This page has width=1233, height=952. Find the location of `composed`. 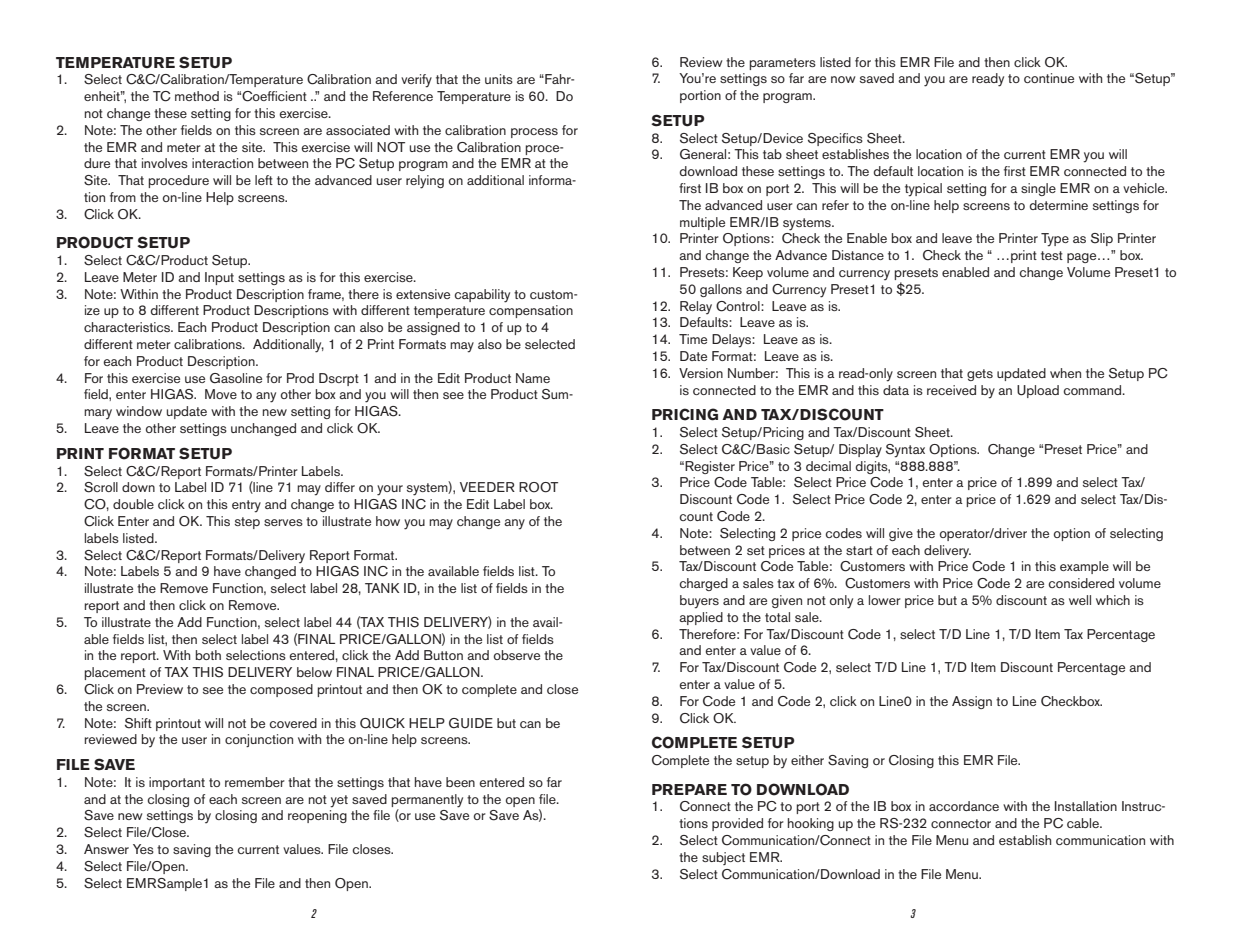

composed is located at coordinates (281, 690).
